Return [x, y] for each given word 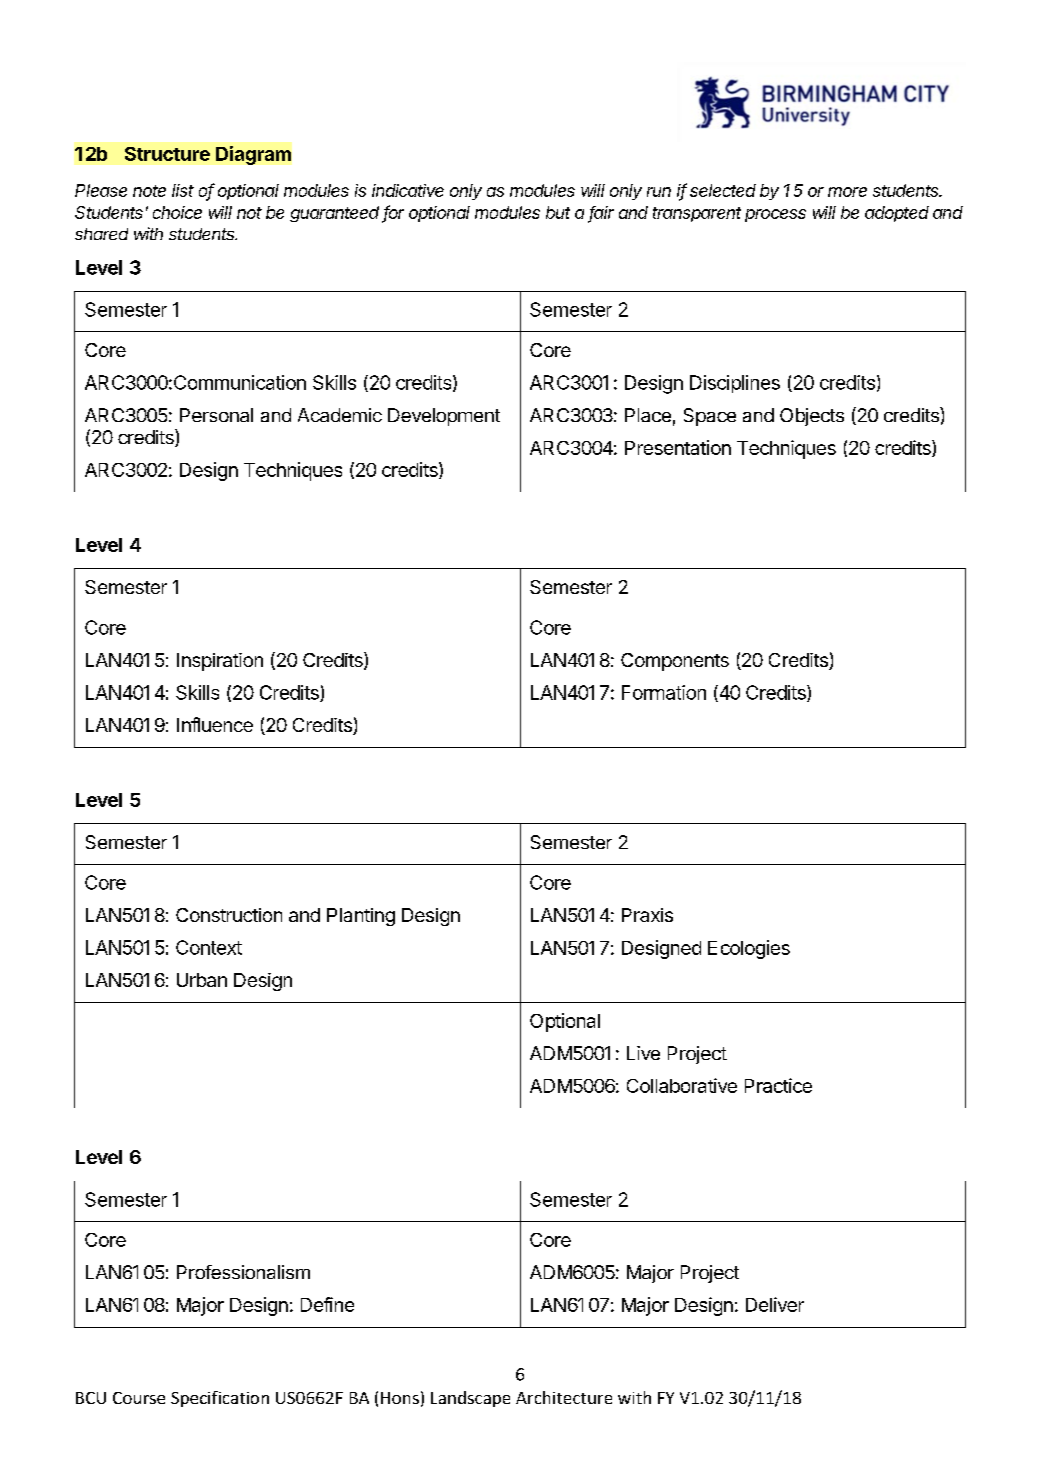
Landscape [470, 1399]
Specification [220, 1399]
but [558, 212]
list [183, 190]
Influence [215, 724]
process [775, 215]
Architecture [564, 1397]
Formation [664, 692]
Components [675, 662]
